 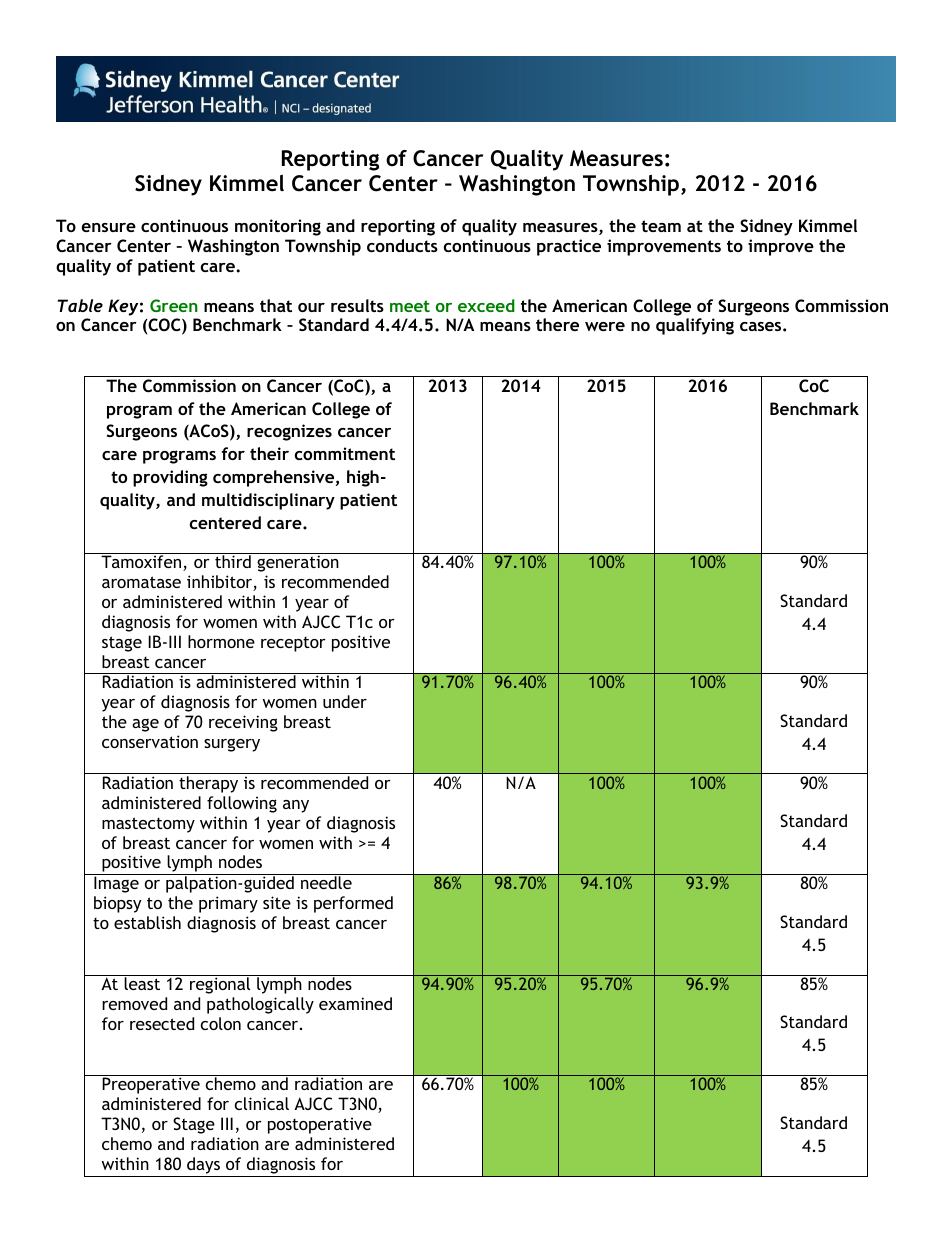 I want to click on commitment, so click(x=345, y=453).
